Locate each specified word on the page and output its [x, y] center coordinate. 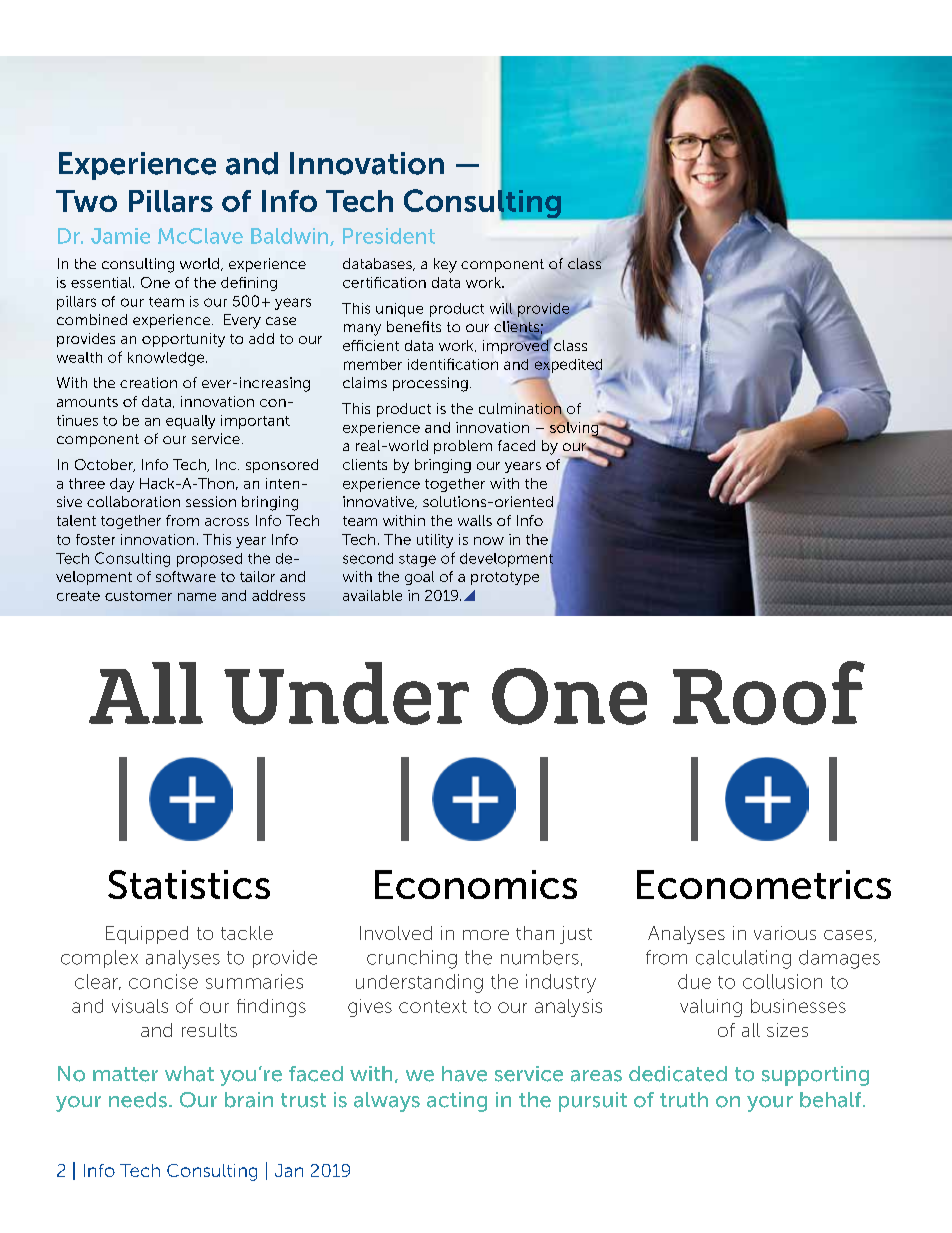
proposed [209, 560]
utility [435, 541]
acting [457, 1102]
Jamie [120, 236]
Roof [769, 693]
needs [138, 1100]
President [389, 236]
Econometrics [764, 884]
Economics [476, 884]
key [445, 265]
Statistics [189, 884]
